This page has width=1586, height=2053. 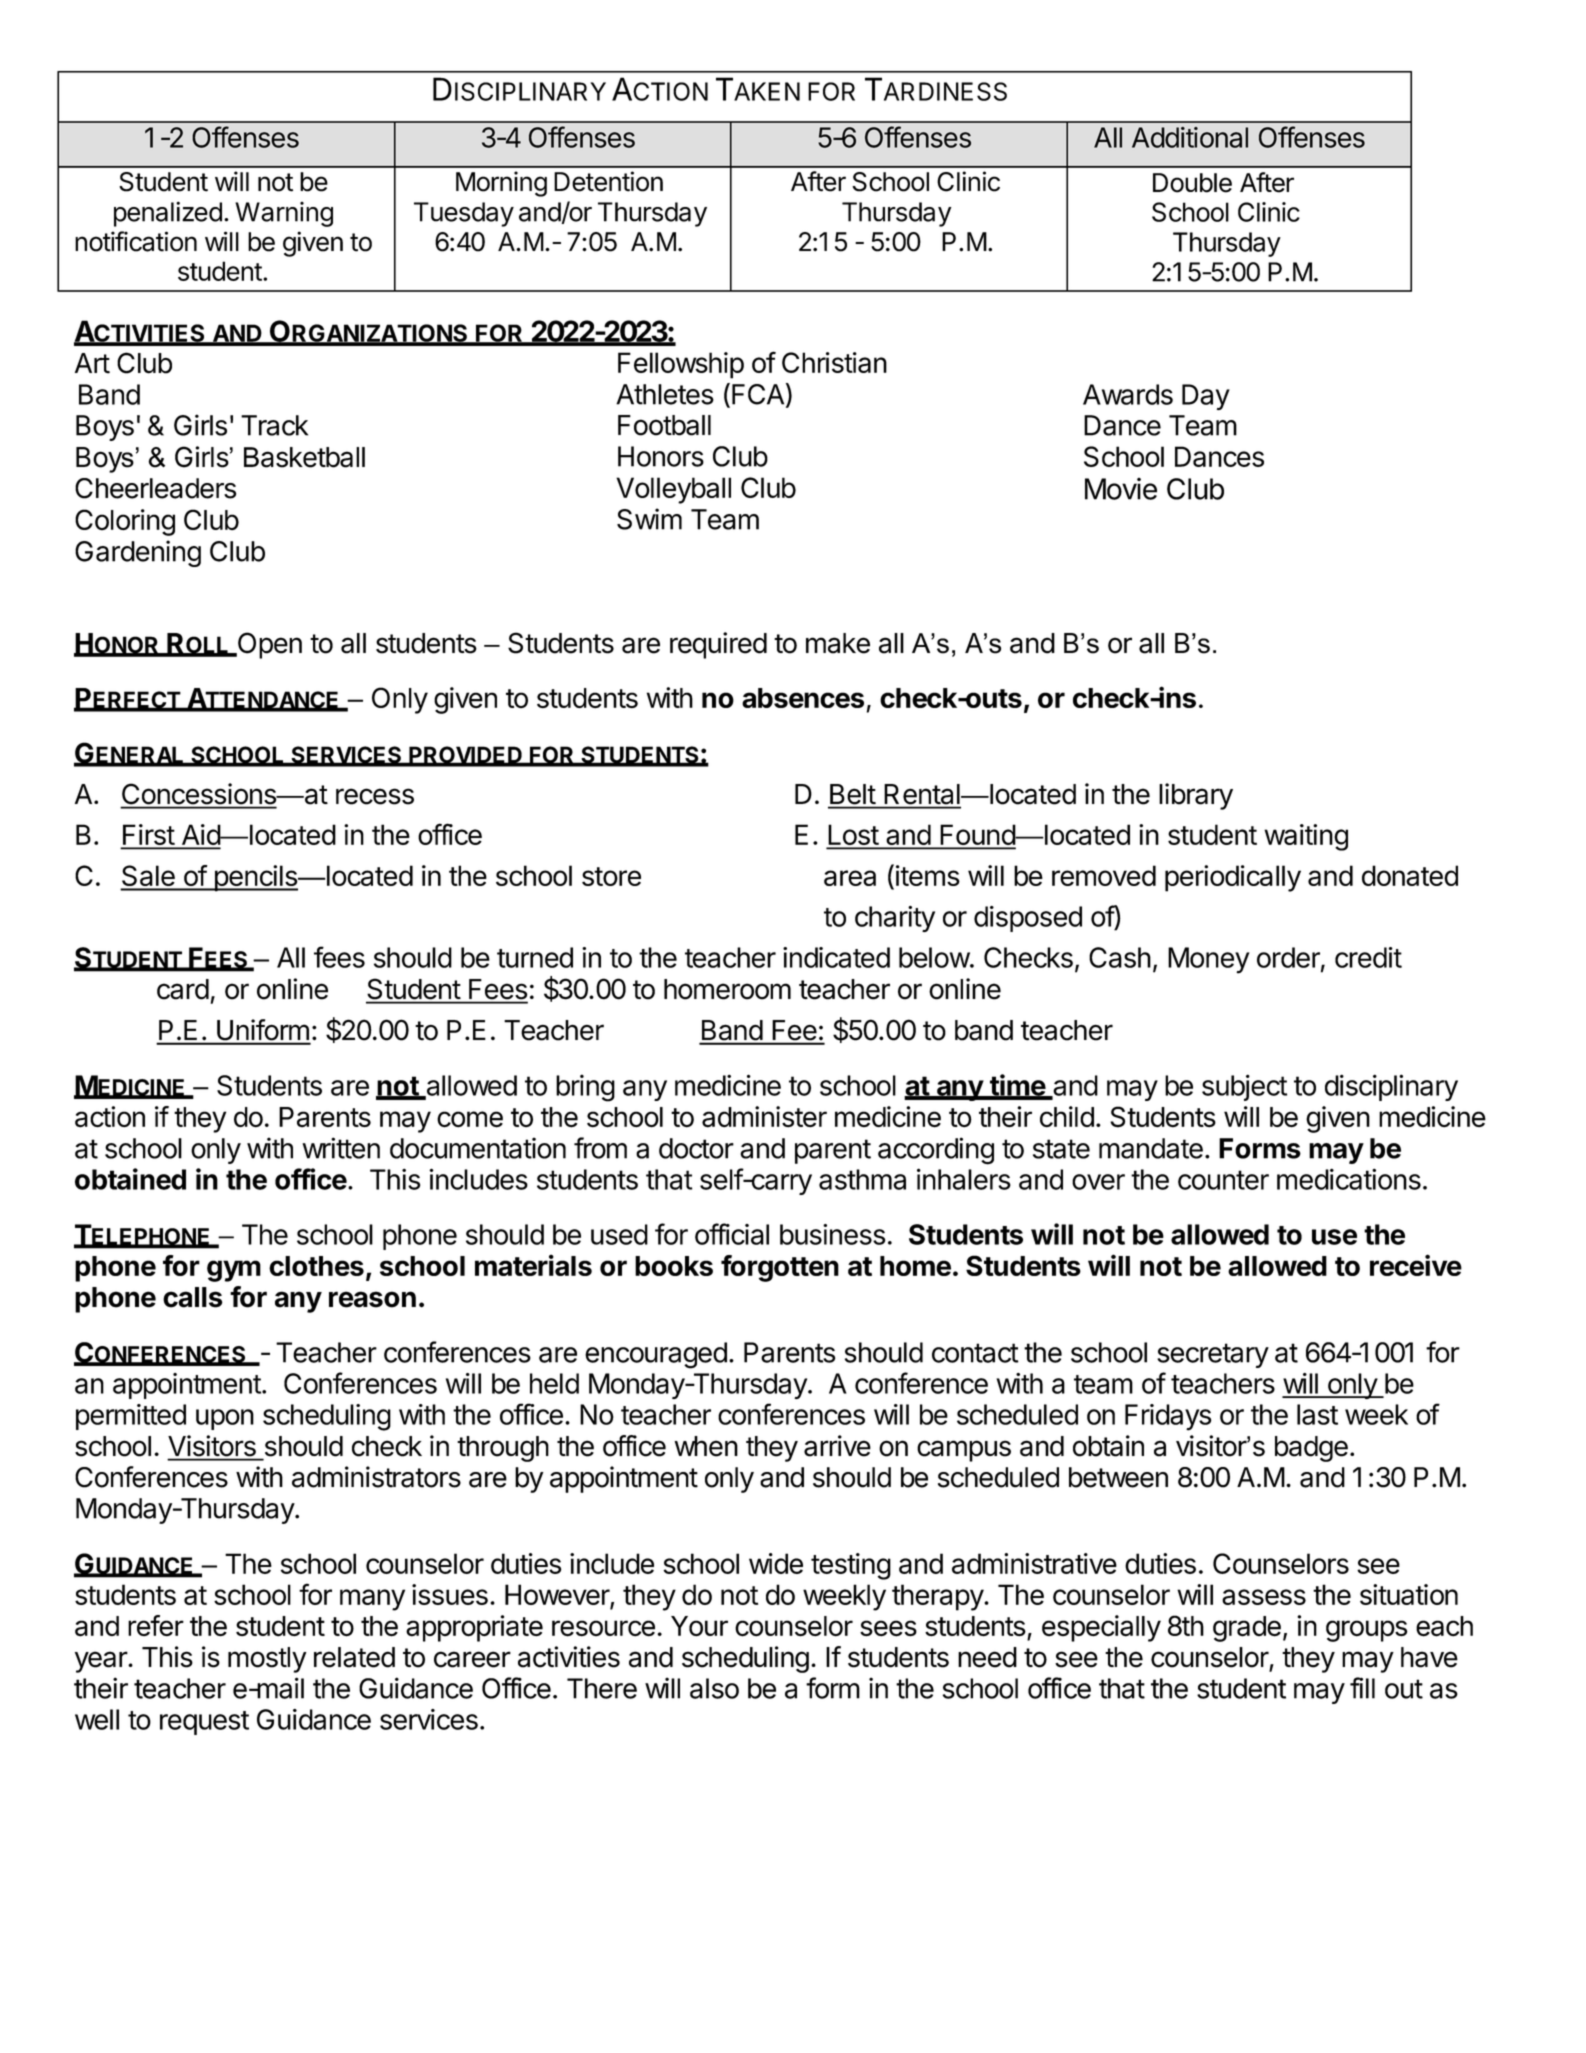 What do you see at coordinates (714, 1688) in the page?
I see `also` at bounding box center [714, 1688].
